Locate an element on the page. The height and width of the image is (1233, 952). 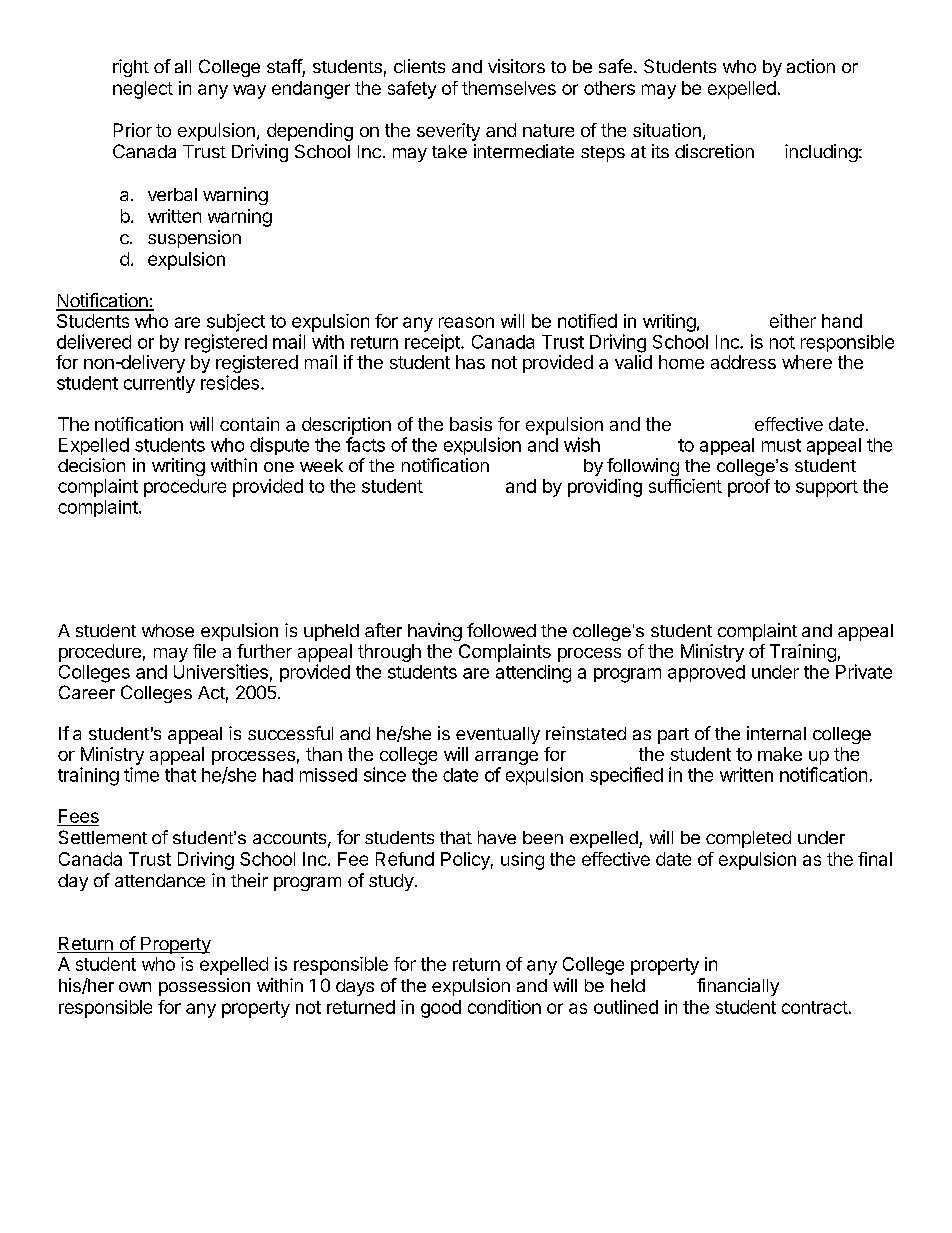
Universities is located at coordinates (221, 671).
